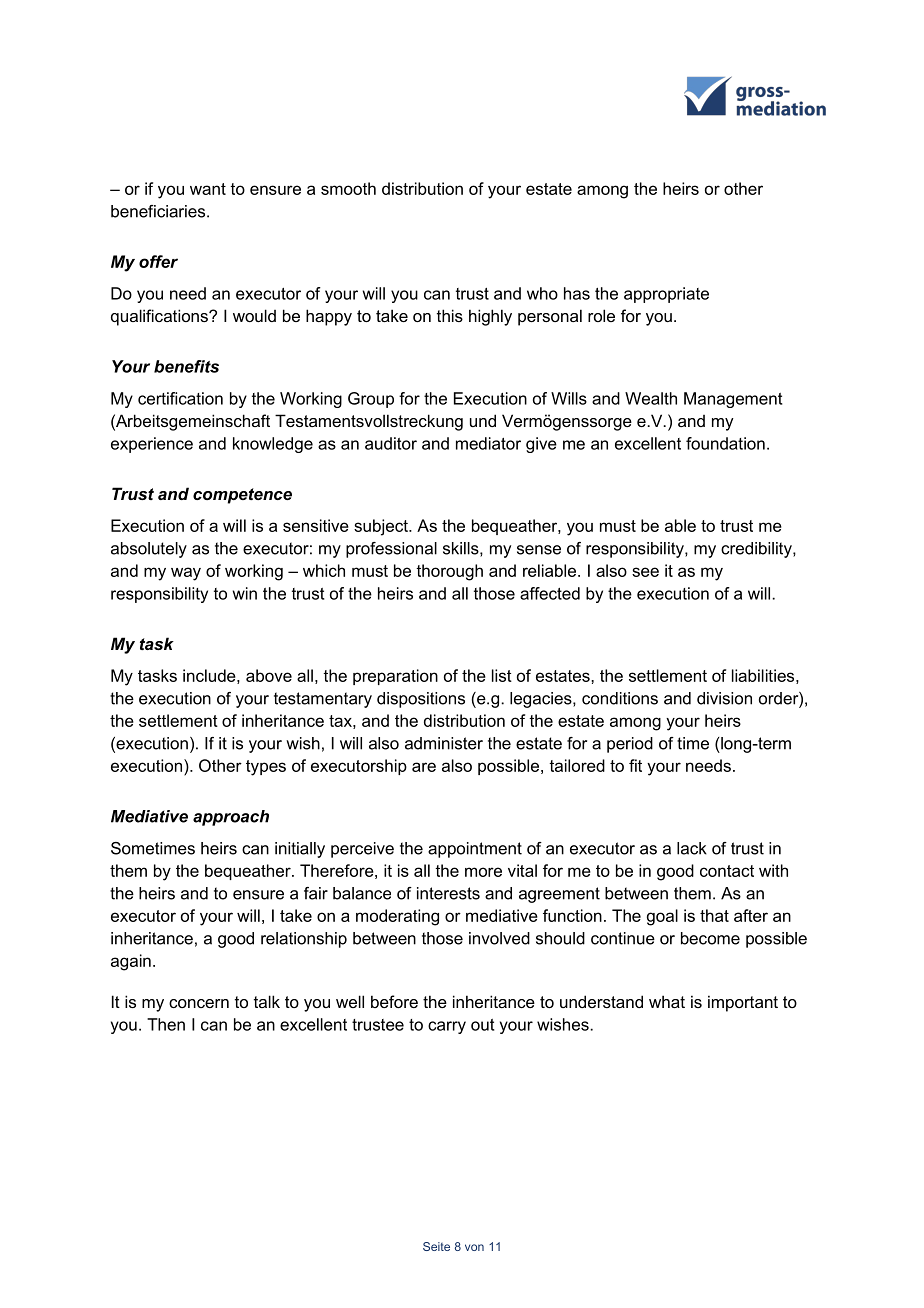 The height and width of the screenshot is (1308, 924). What do you see at coordinates (269, 675) in the screenshot?
I see `above` at bounding box center [269, 675].
